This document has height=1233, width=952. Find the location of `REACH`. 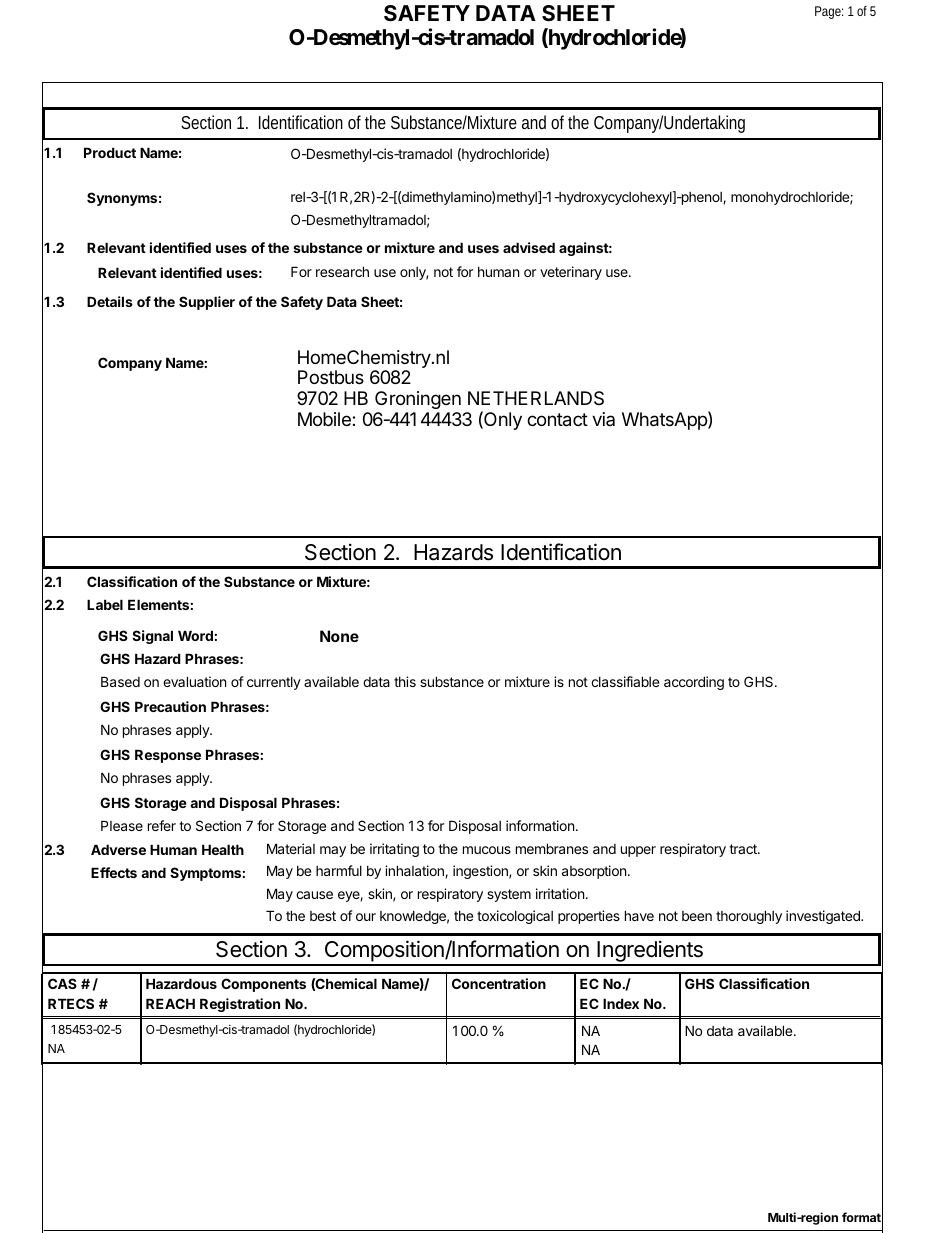

REACH is located at coordinates (170, 1003).
